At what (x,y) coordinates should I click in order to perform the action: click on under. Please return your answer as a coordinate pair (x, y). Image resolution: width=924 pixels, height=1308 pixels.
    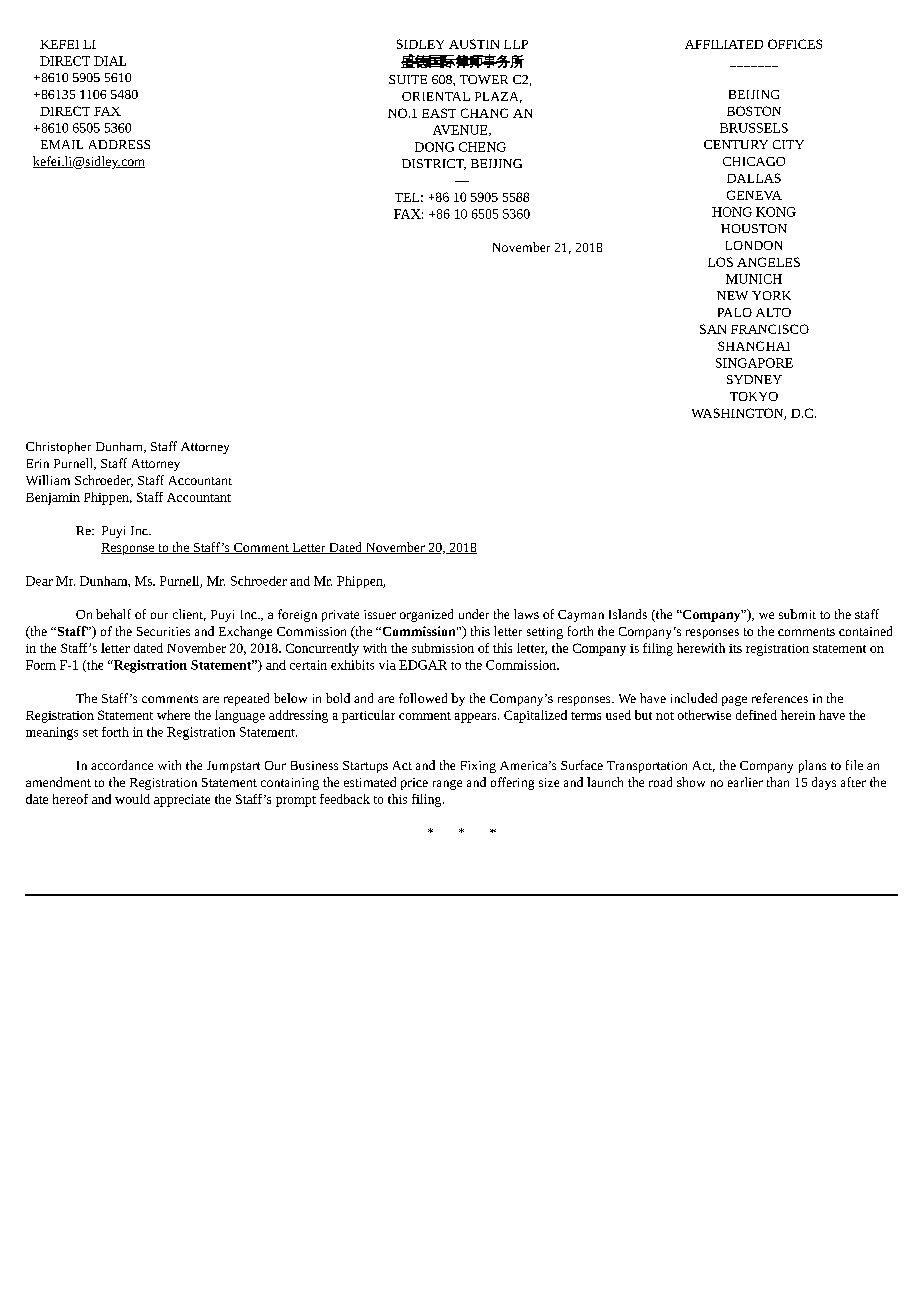
    Looking at the image, I should click on (474, 614).
